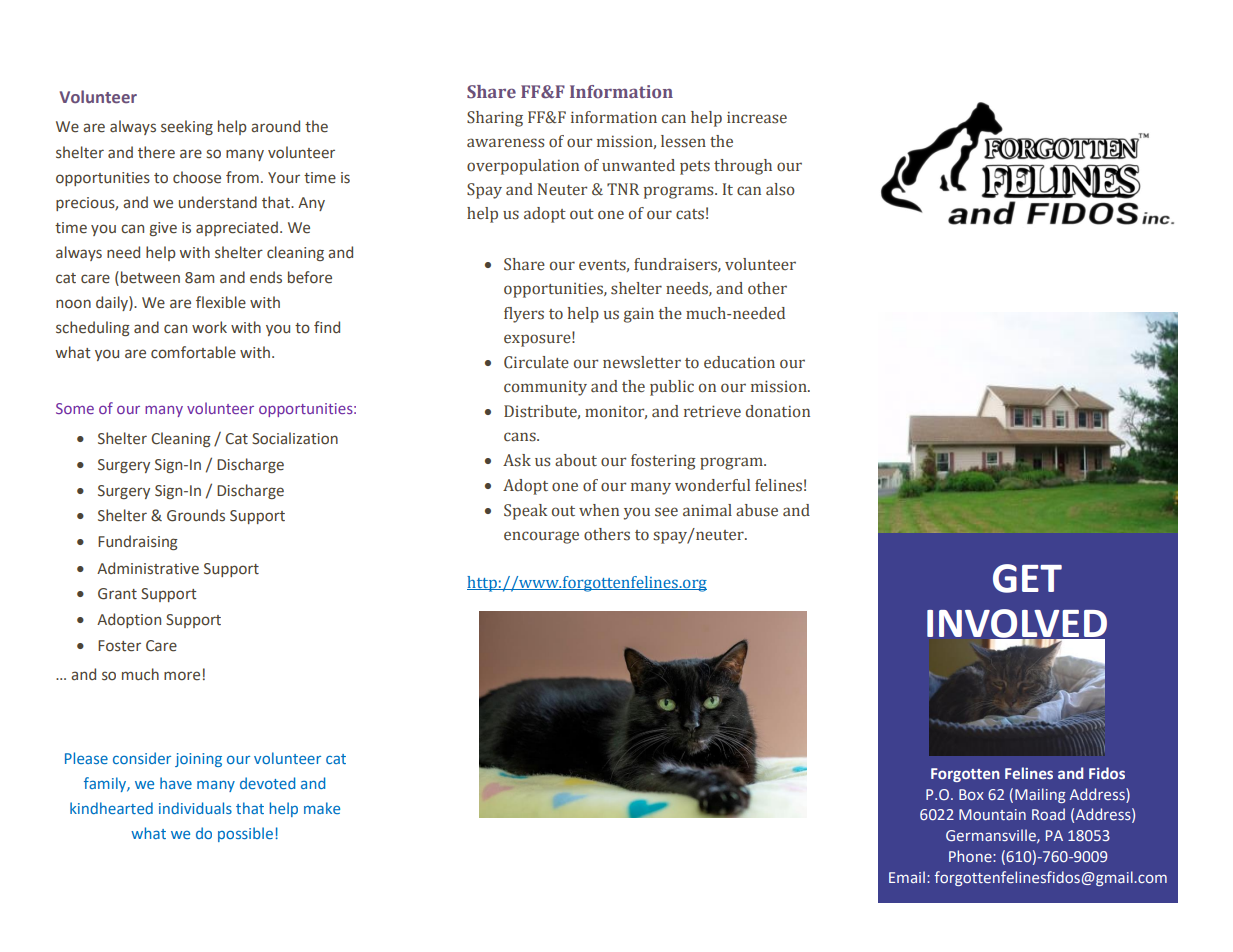  Describe the element at coordinates (757, 510) in the image. I see `abuse` at that location.
